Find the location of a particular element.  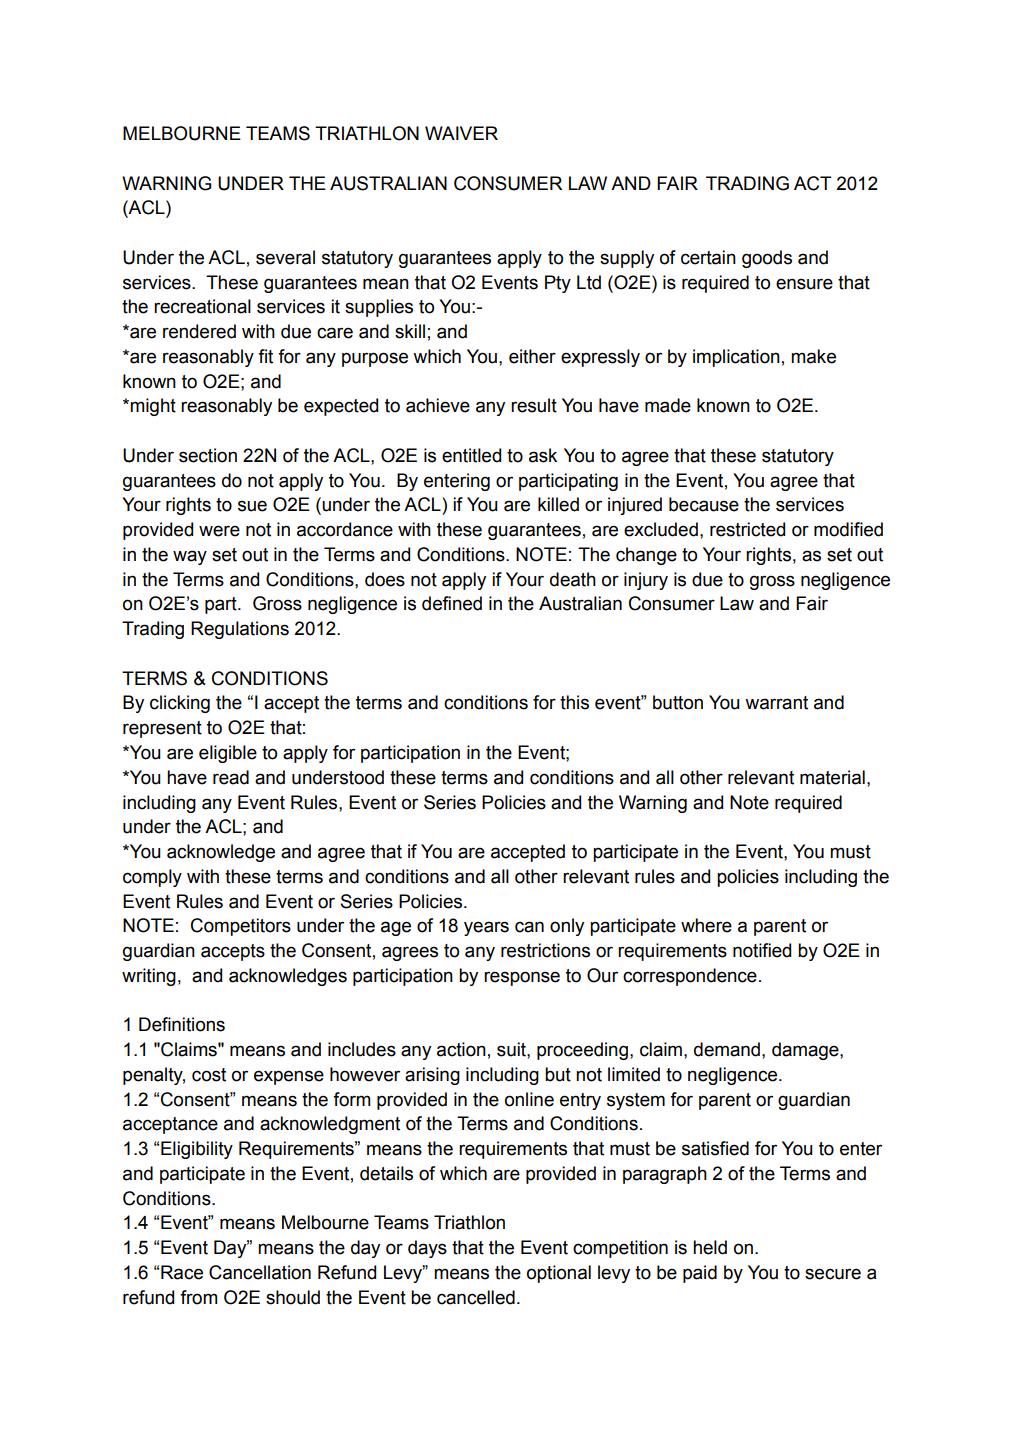

section is located at coordinates (208, 455).
